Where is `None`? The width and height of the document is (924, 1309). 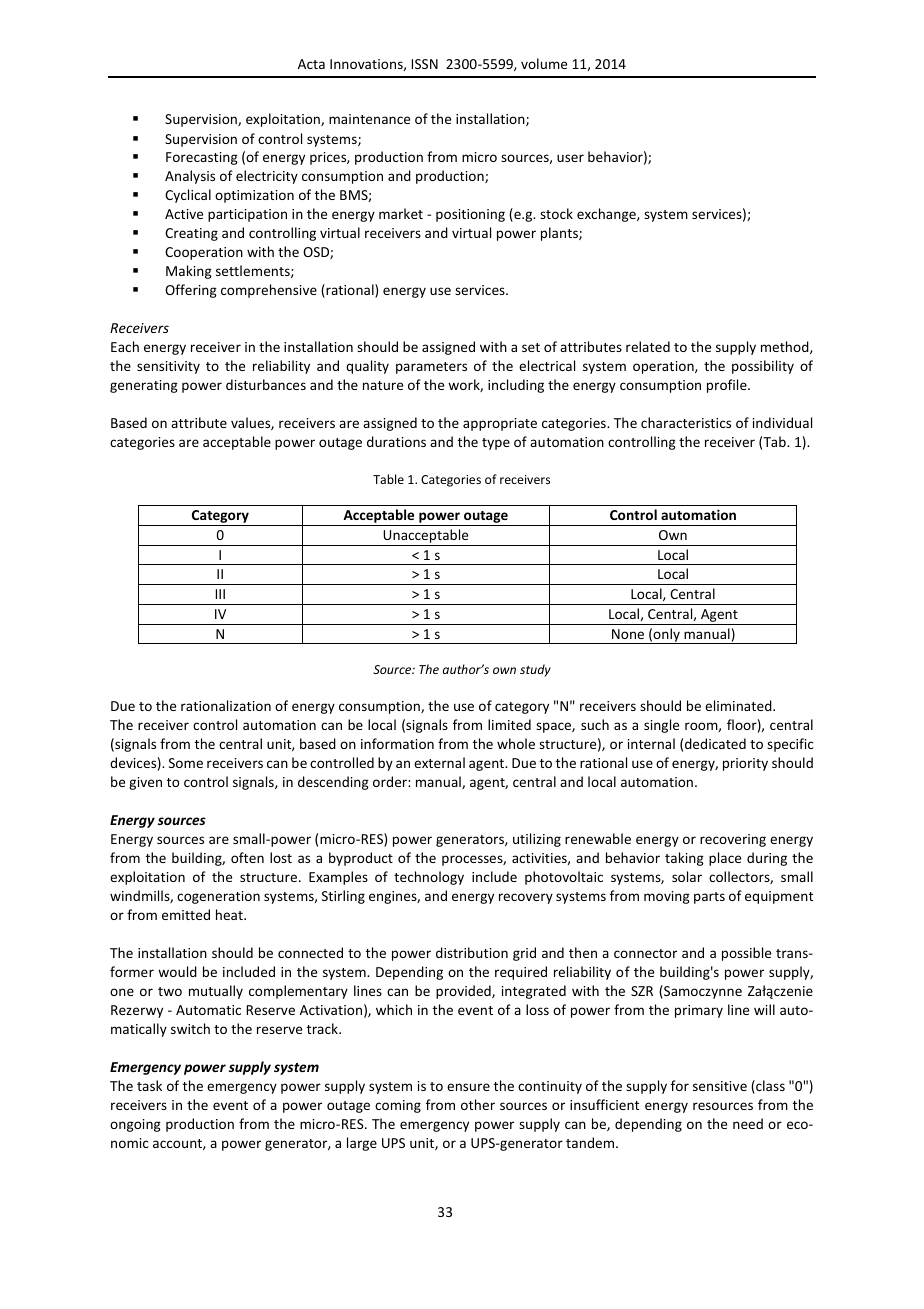
None is located at coordinates (628, 634).
